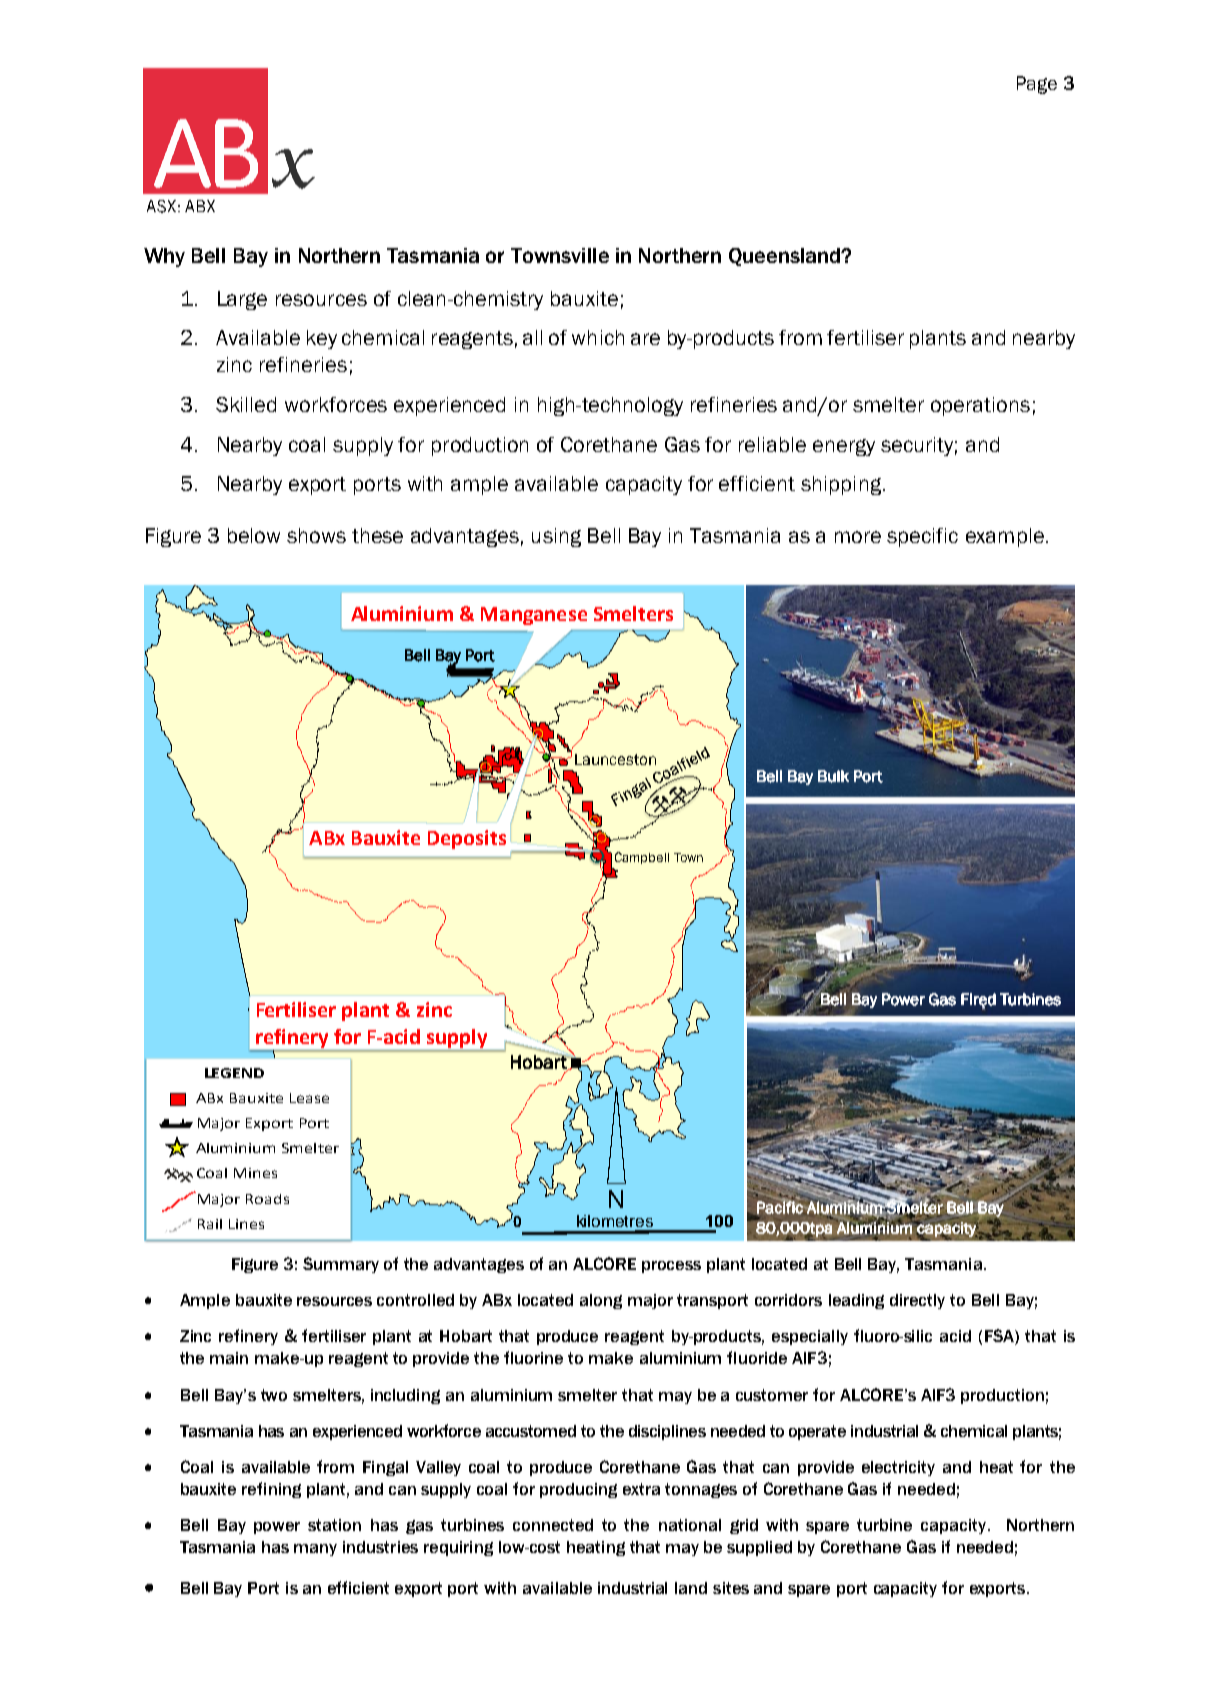 Image resolution: width=1207 pixels, height=1708 pixels. I want to click on which, so click(598, 337).
